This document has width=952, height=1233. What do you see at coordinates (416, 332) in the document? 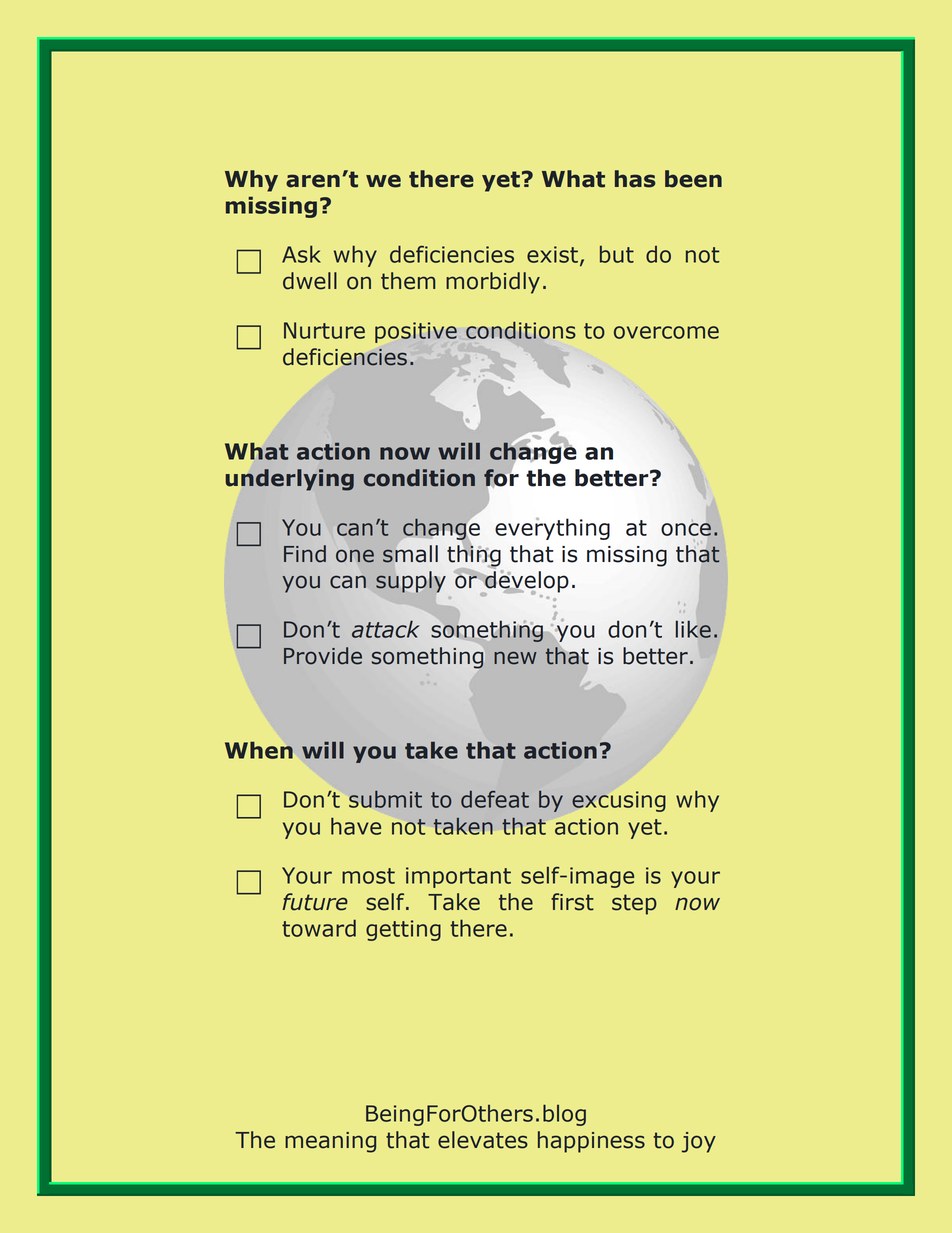
I see `positive` at bounding box center [416, 332].
